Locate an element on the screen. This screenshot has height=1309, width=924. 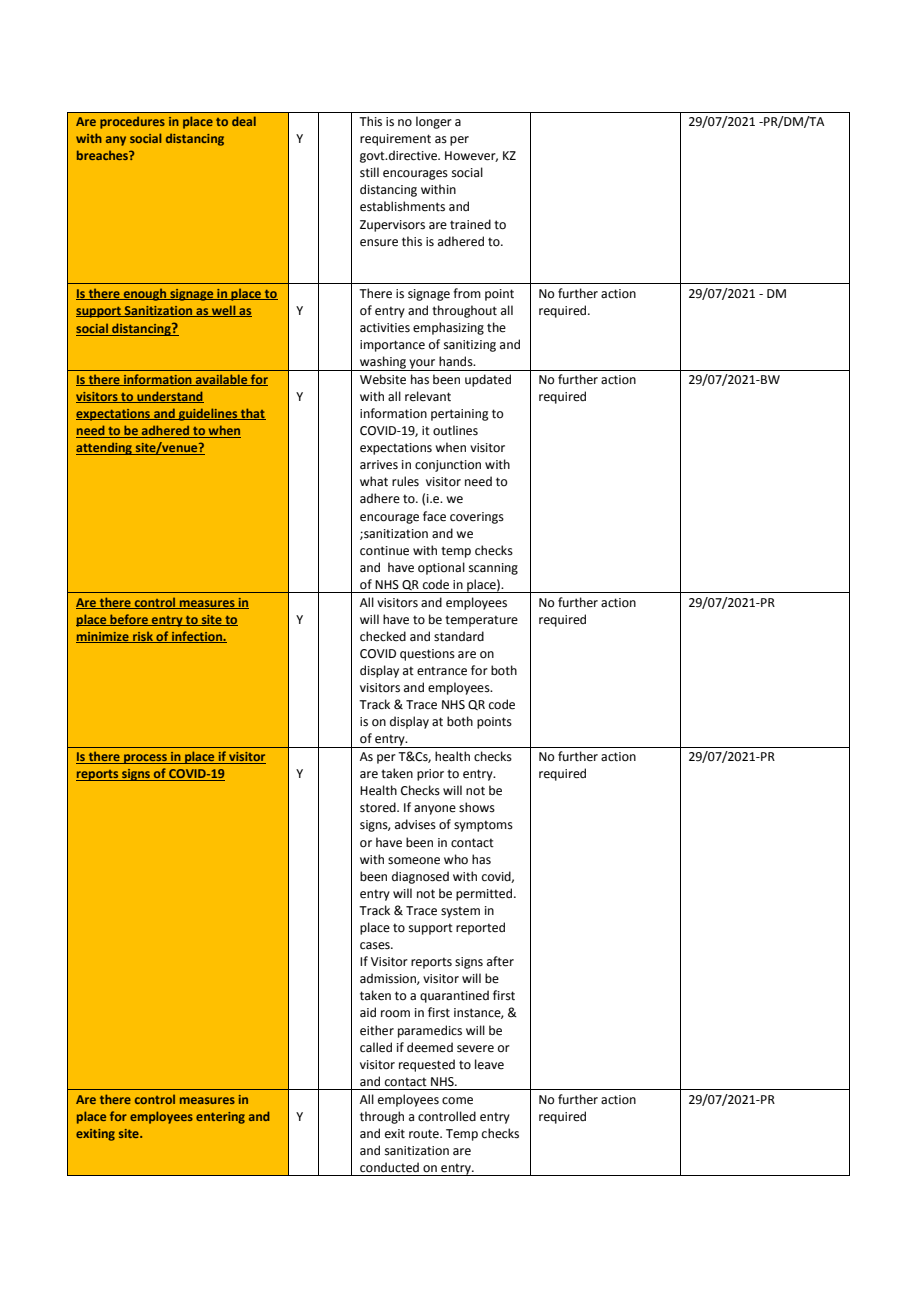
procedures is located at coordinates (132, 122).
